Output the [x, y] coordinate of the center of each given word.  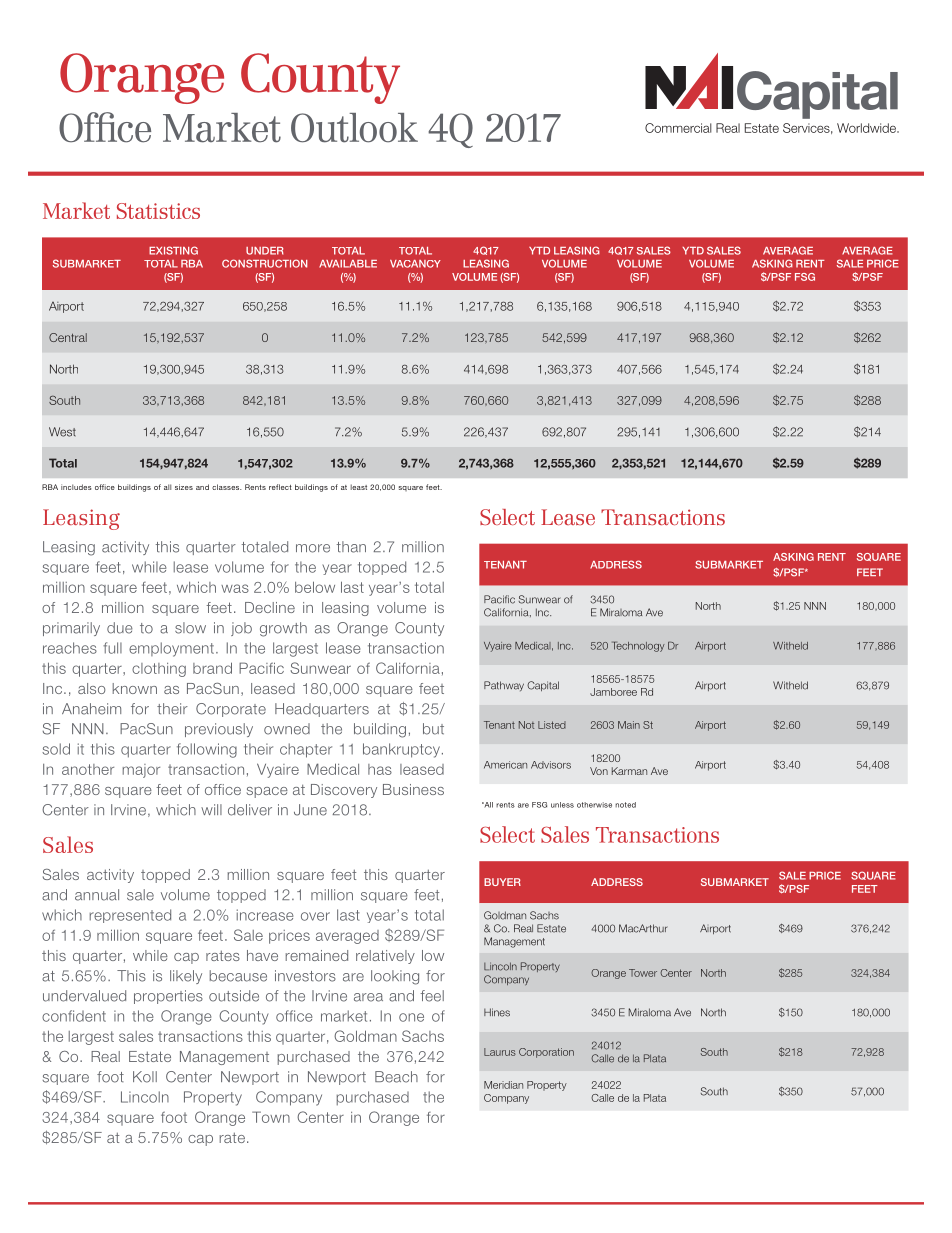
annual [97, 895]
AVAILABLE [348, 264]
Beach [396, 1077]
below [315, 587]
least [359, 487]
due [120, 628]
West [62, 432]
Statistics [158, 211]
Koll [145, 1077]
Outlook [354, 128]
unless [562, 805]
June [310, 810]
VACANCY [415, 264]
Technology [638, 646]
